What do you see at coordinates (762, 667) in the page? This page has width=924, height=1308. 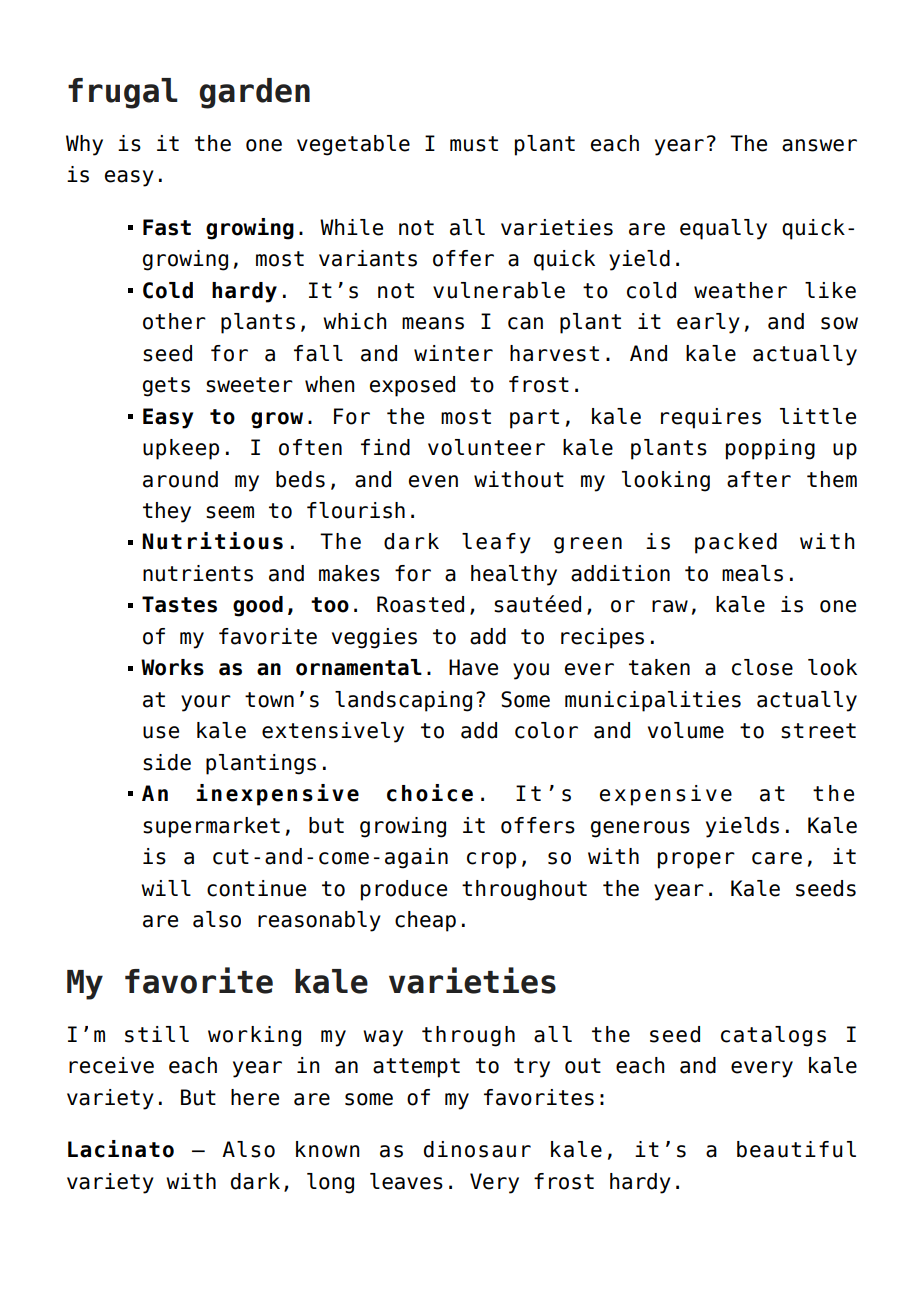 I see `close` at bounding box center [762, 667].
